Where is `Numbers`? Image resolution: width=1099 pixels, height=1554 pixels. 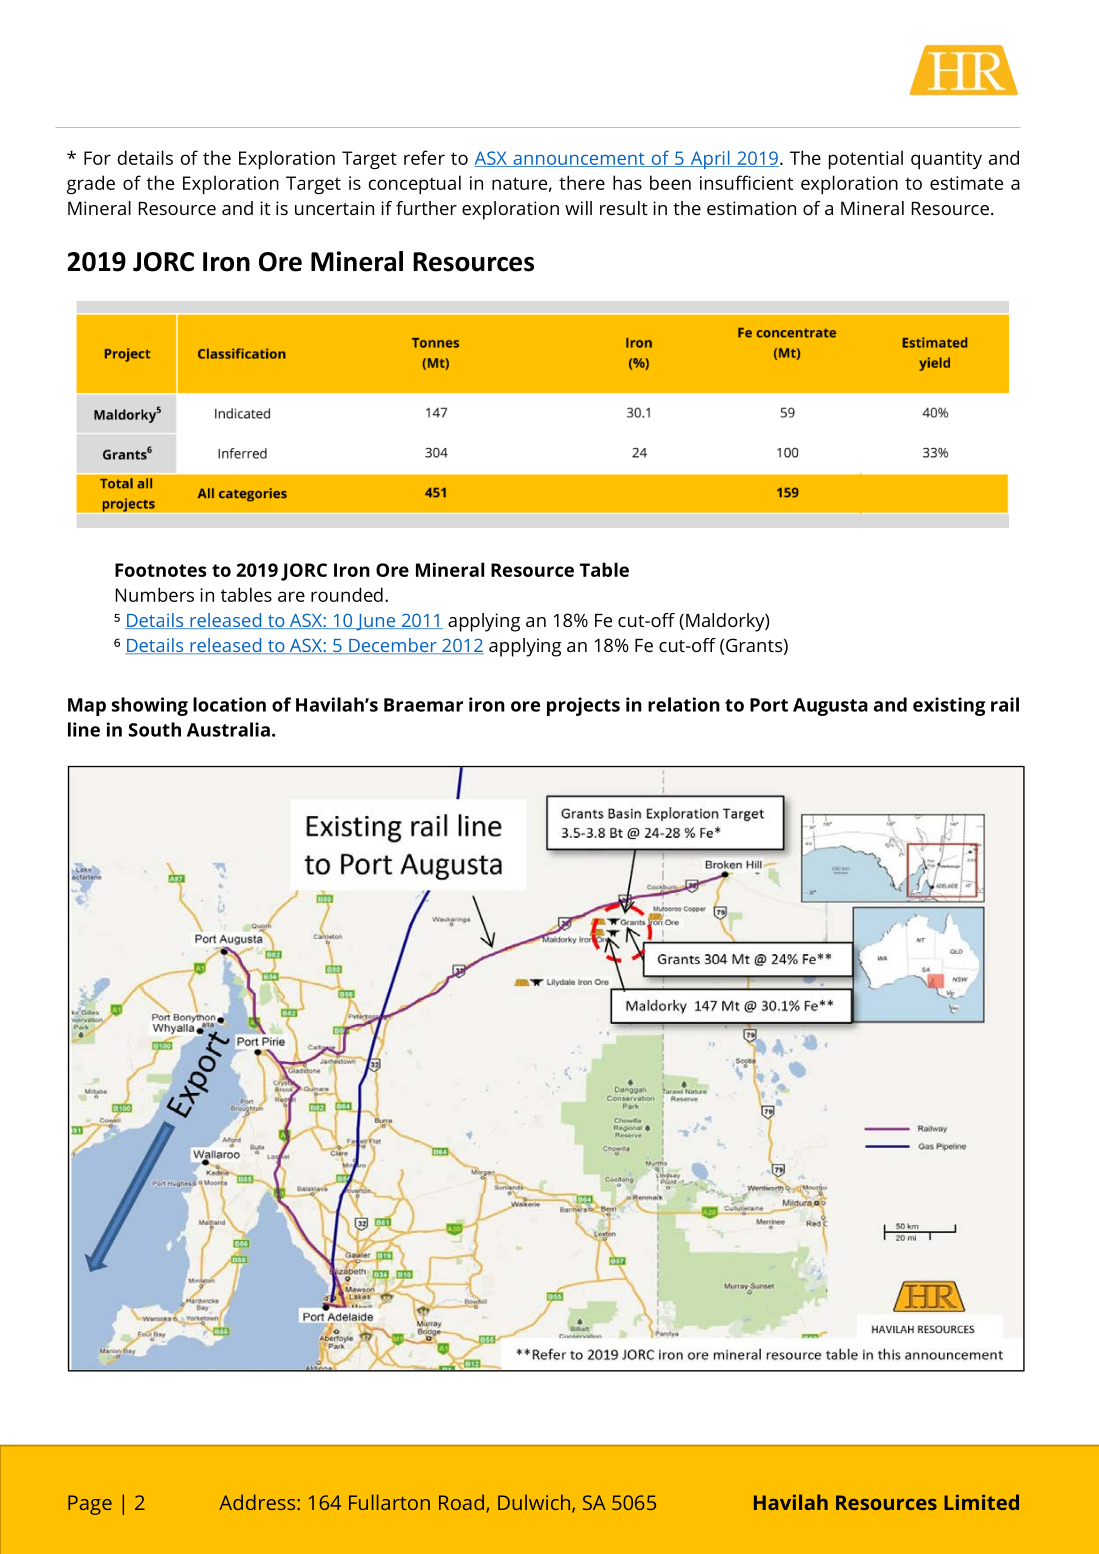 Numbers is located at coordinates (155, 594).
